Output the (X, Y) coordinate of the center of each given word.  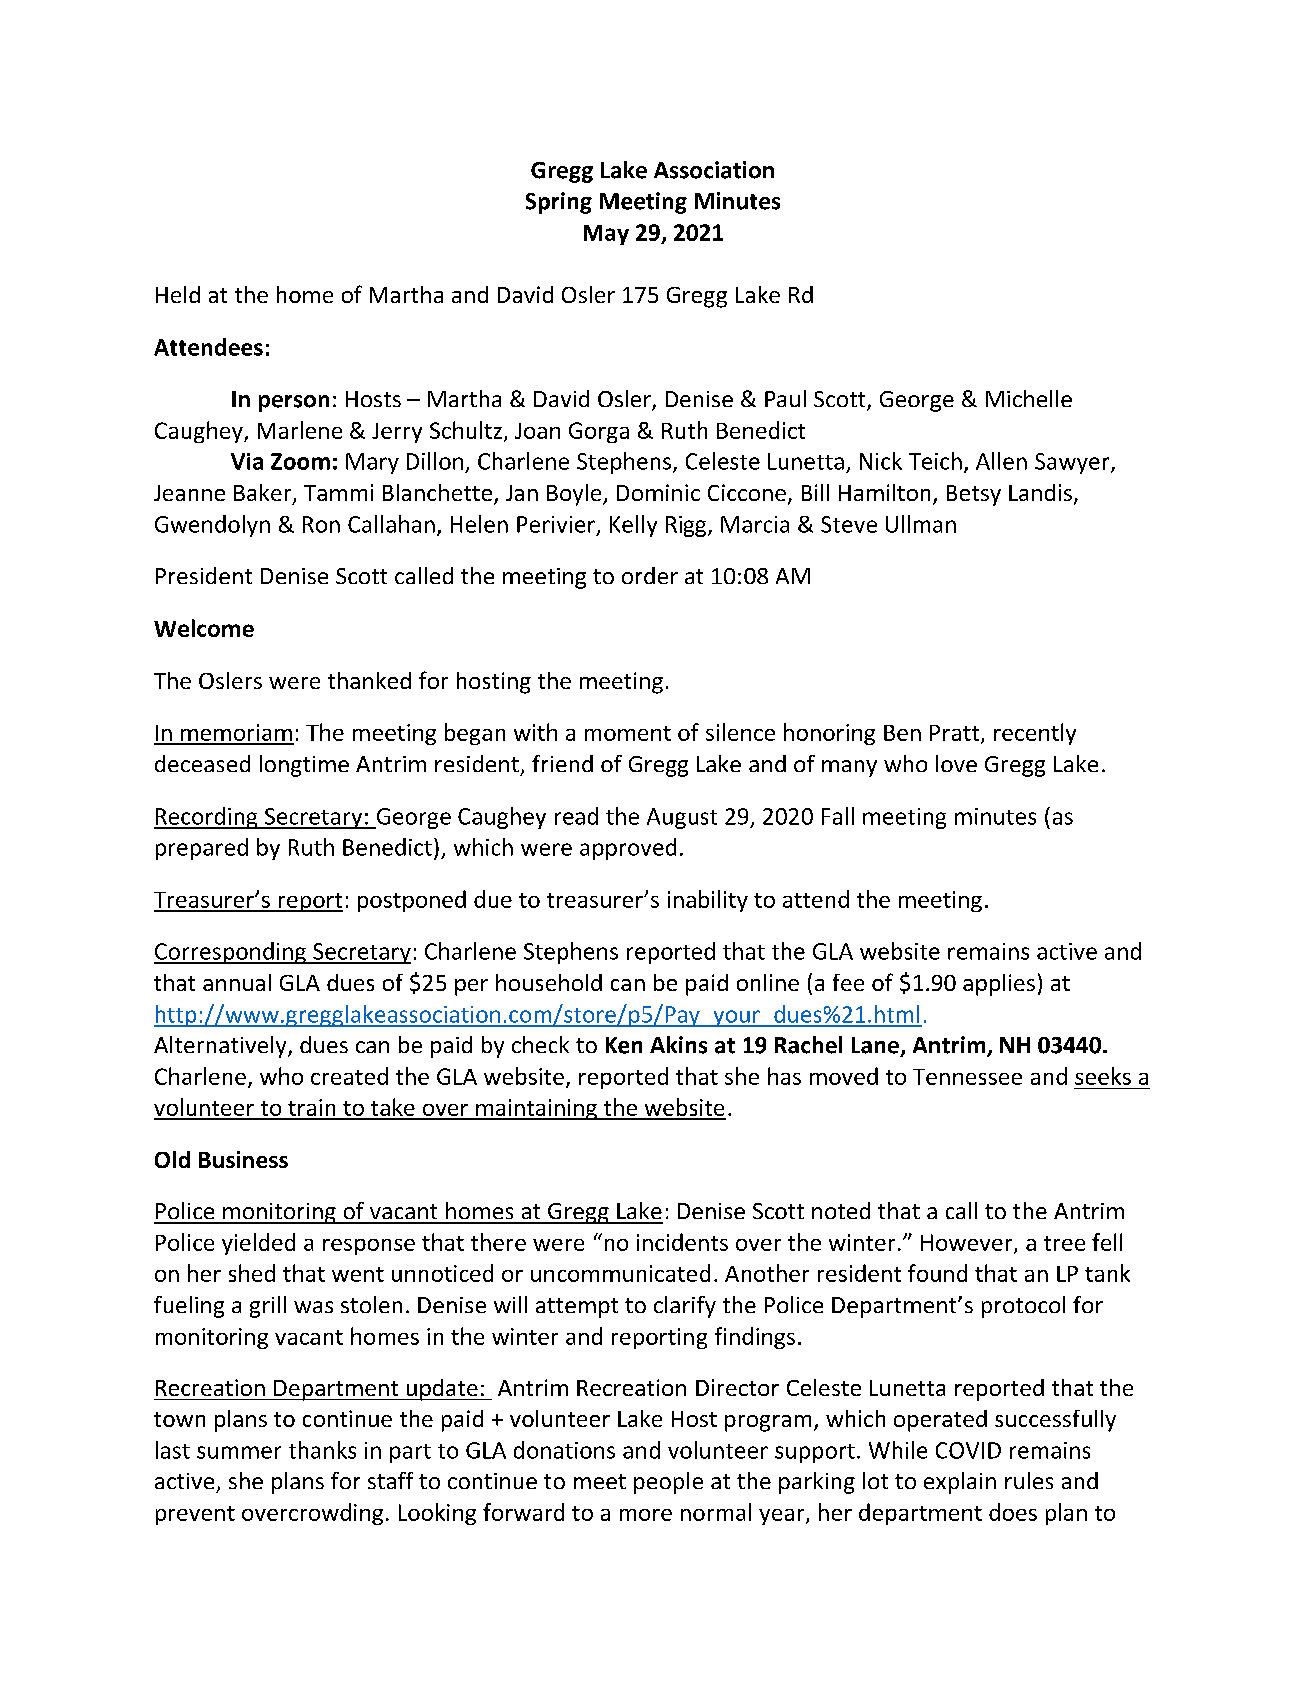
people (668, 1483)
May (606, 235)
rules (1029, 1480)
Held (178, 294)
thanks (322, 1450)
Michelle (1029, 398)
